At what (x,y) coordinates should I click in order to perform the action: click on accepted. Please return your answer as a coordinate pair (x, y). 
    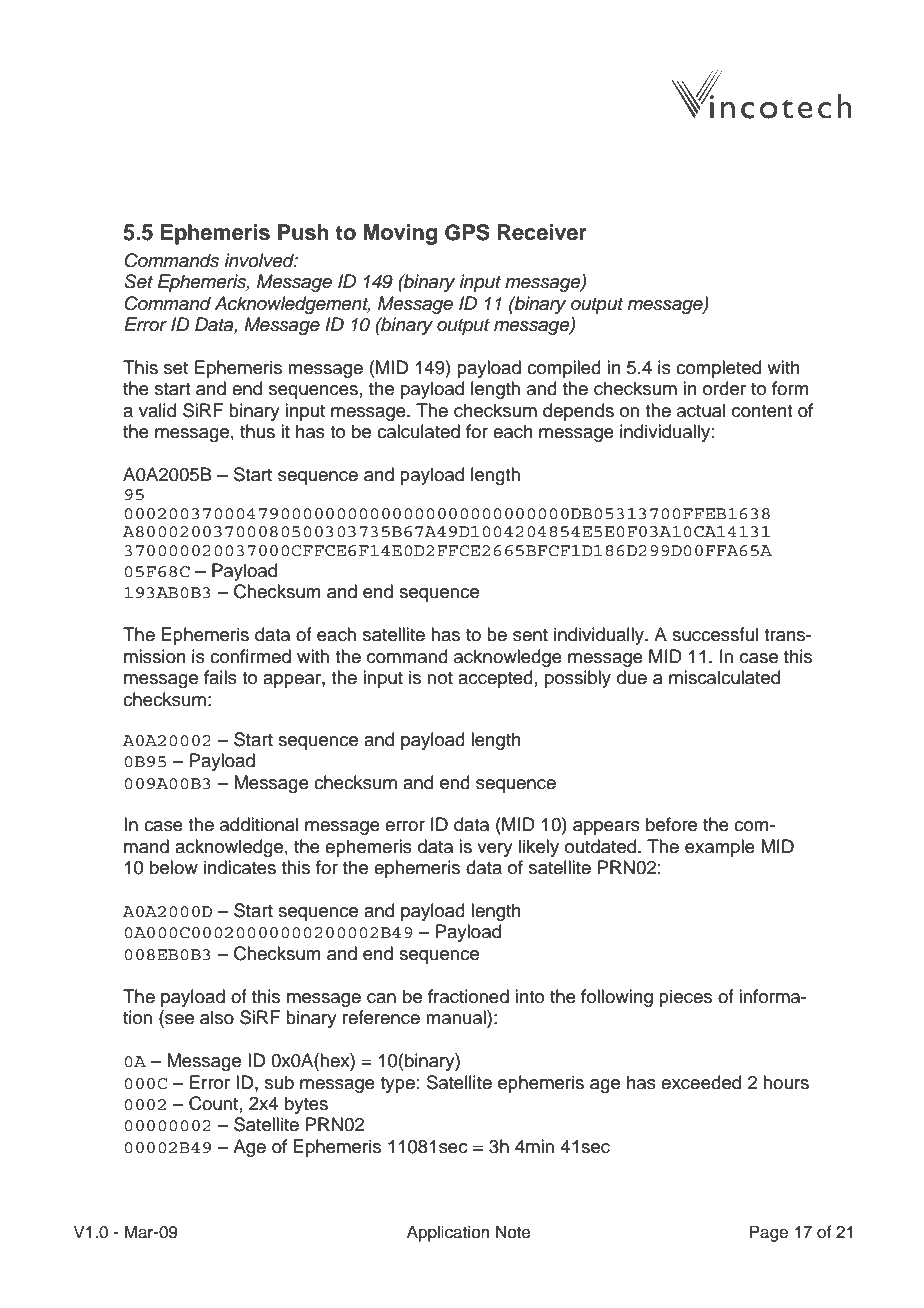
    Looking at the image, I should click on (495, 679).
